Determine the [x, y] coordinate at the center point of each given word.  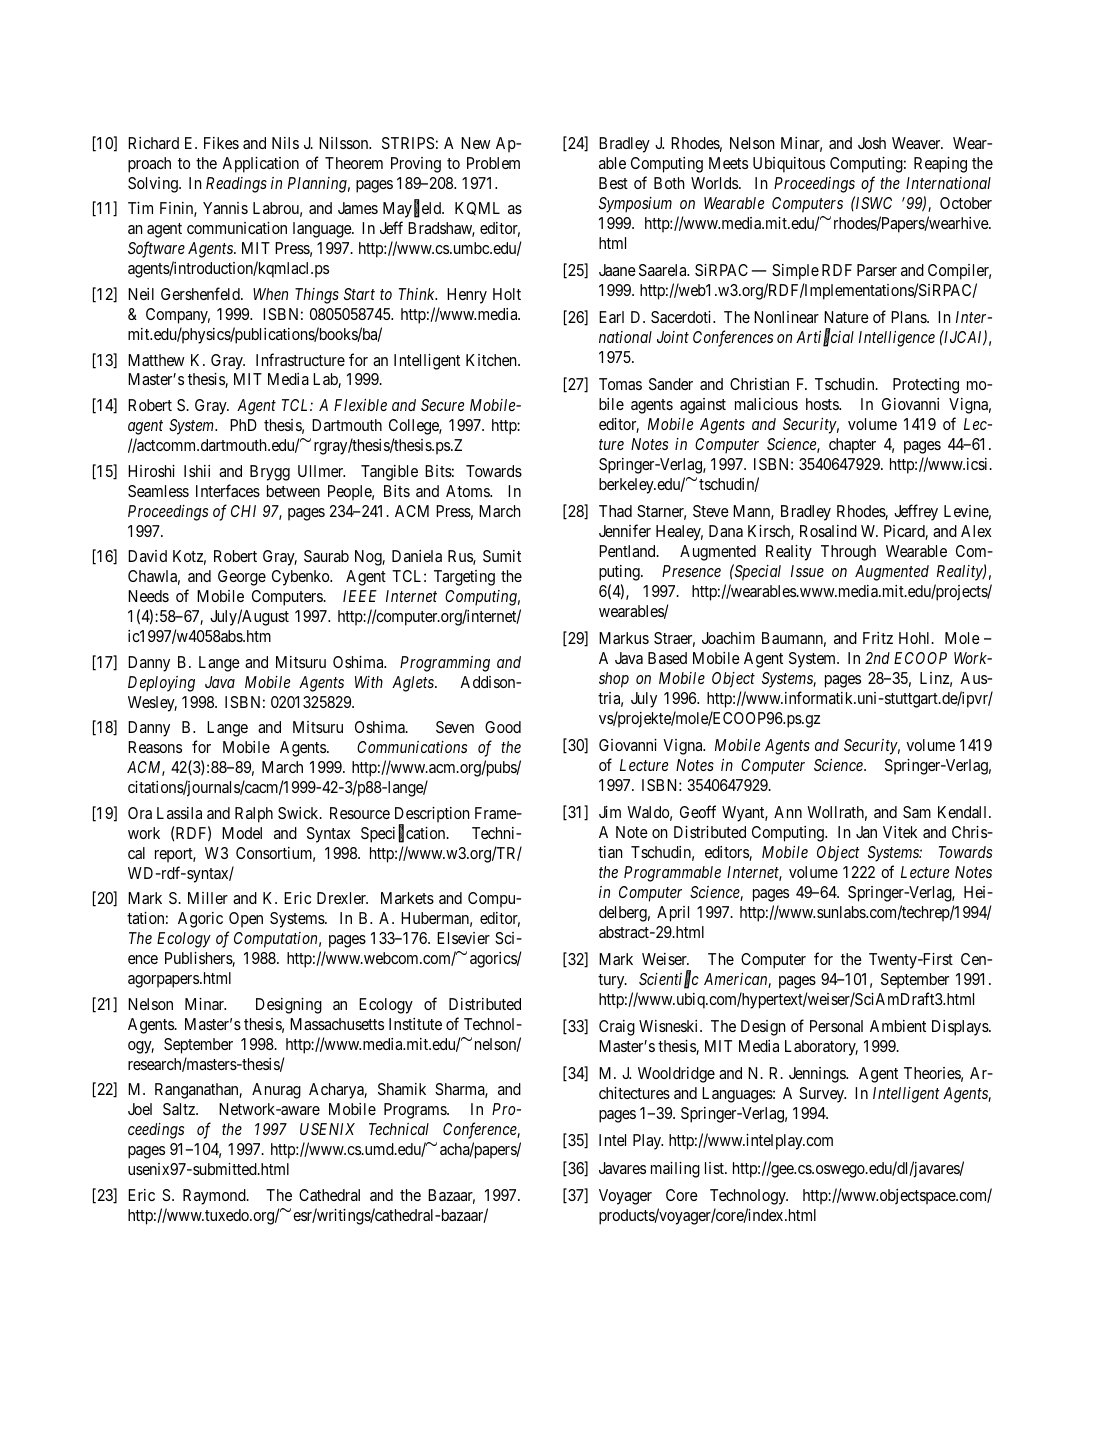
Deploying [161, 684]
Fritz [878, 638]
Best [613, 183]
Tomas [620, 384]
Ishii [197, 471]
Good [503, 727]
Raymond [215, 1197]
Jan [866, 832]
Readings [236, 185]
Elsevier [463, 938]
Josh [872, 143]
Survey [822, 1095]
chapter [852, 446]
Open [246, 920]
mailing [675, 1170]
